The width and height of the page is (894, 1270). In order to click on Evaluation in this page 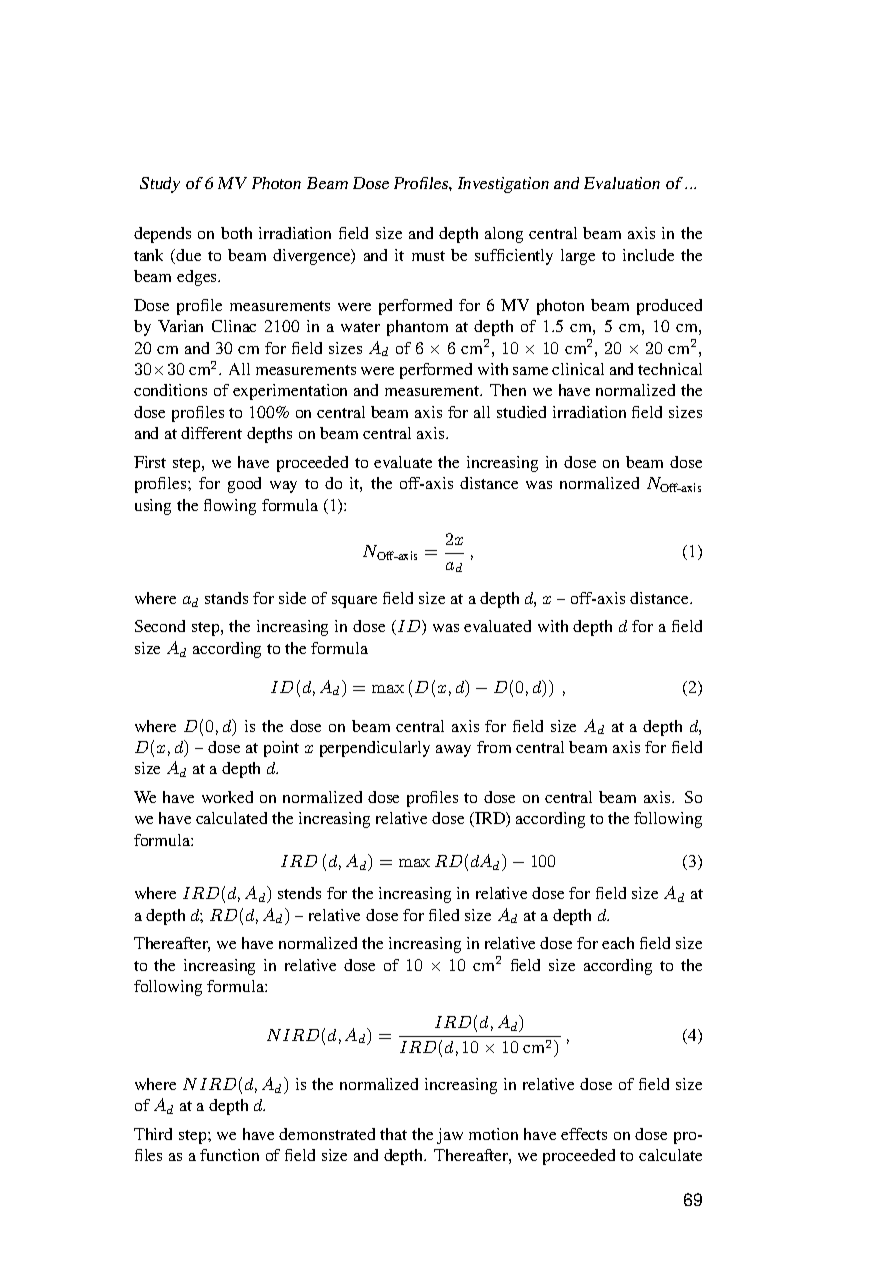, I will do `click(622, 183)`.
